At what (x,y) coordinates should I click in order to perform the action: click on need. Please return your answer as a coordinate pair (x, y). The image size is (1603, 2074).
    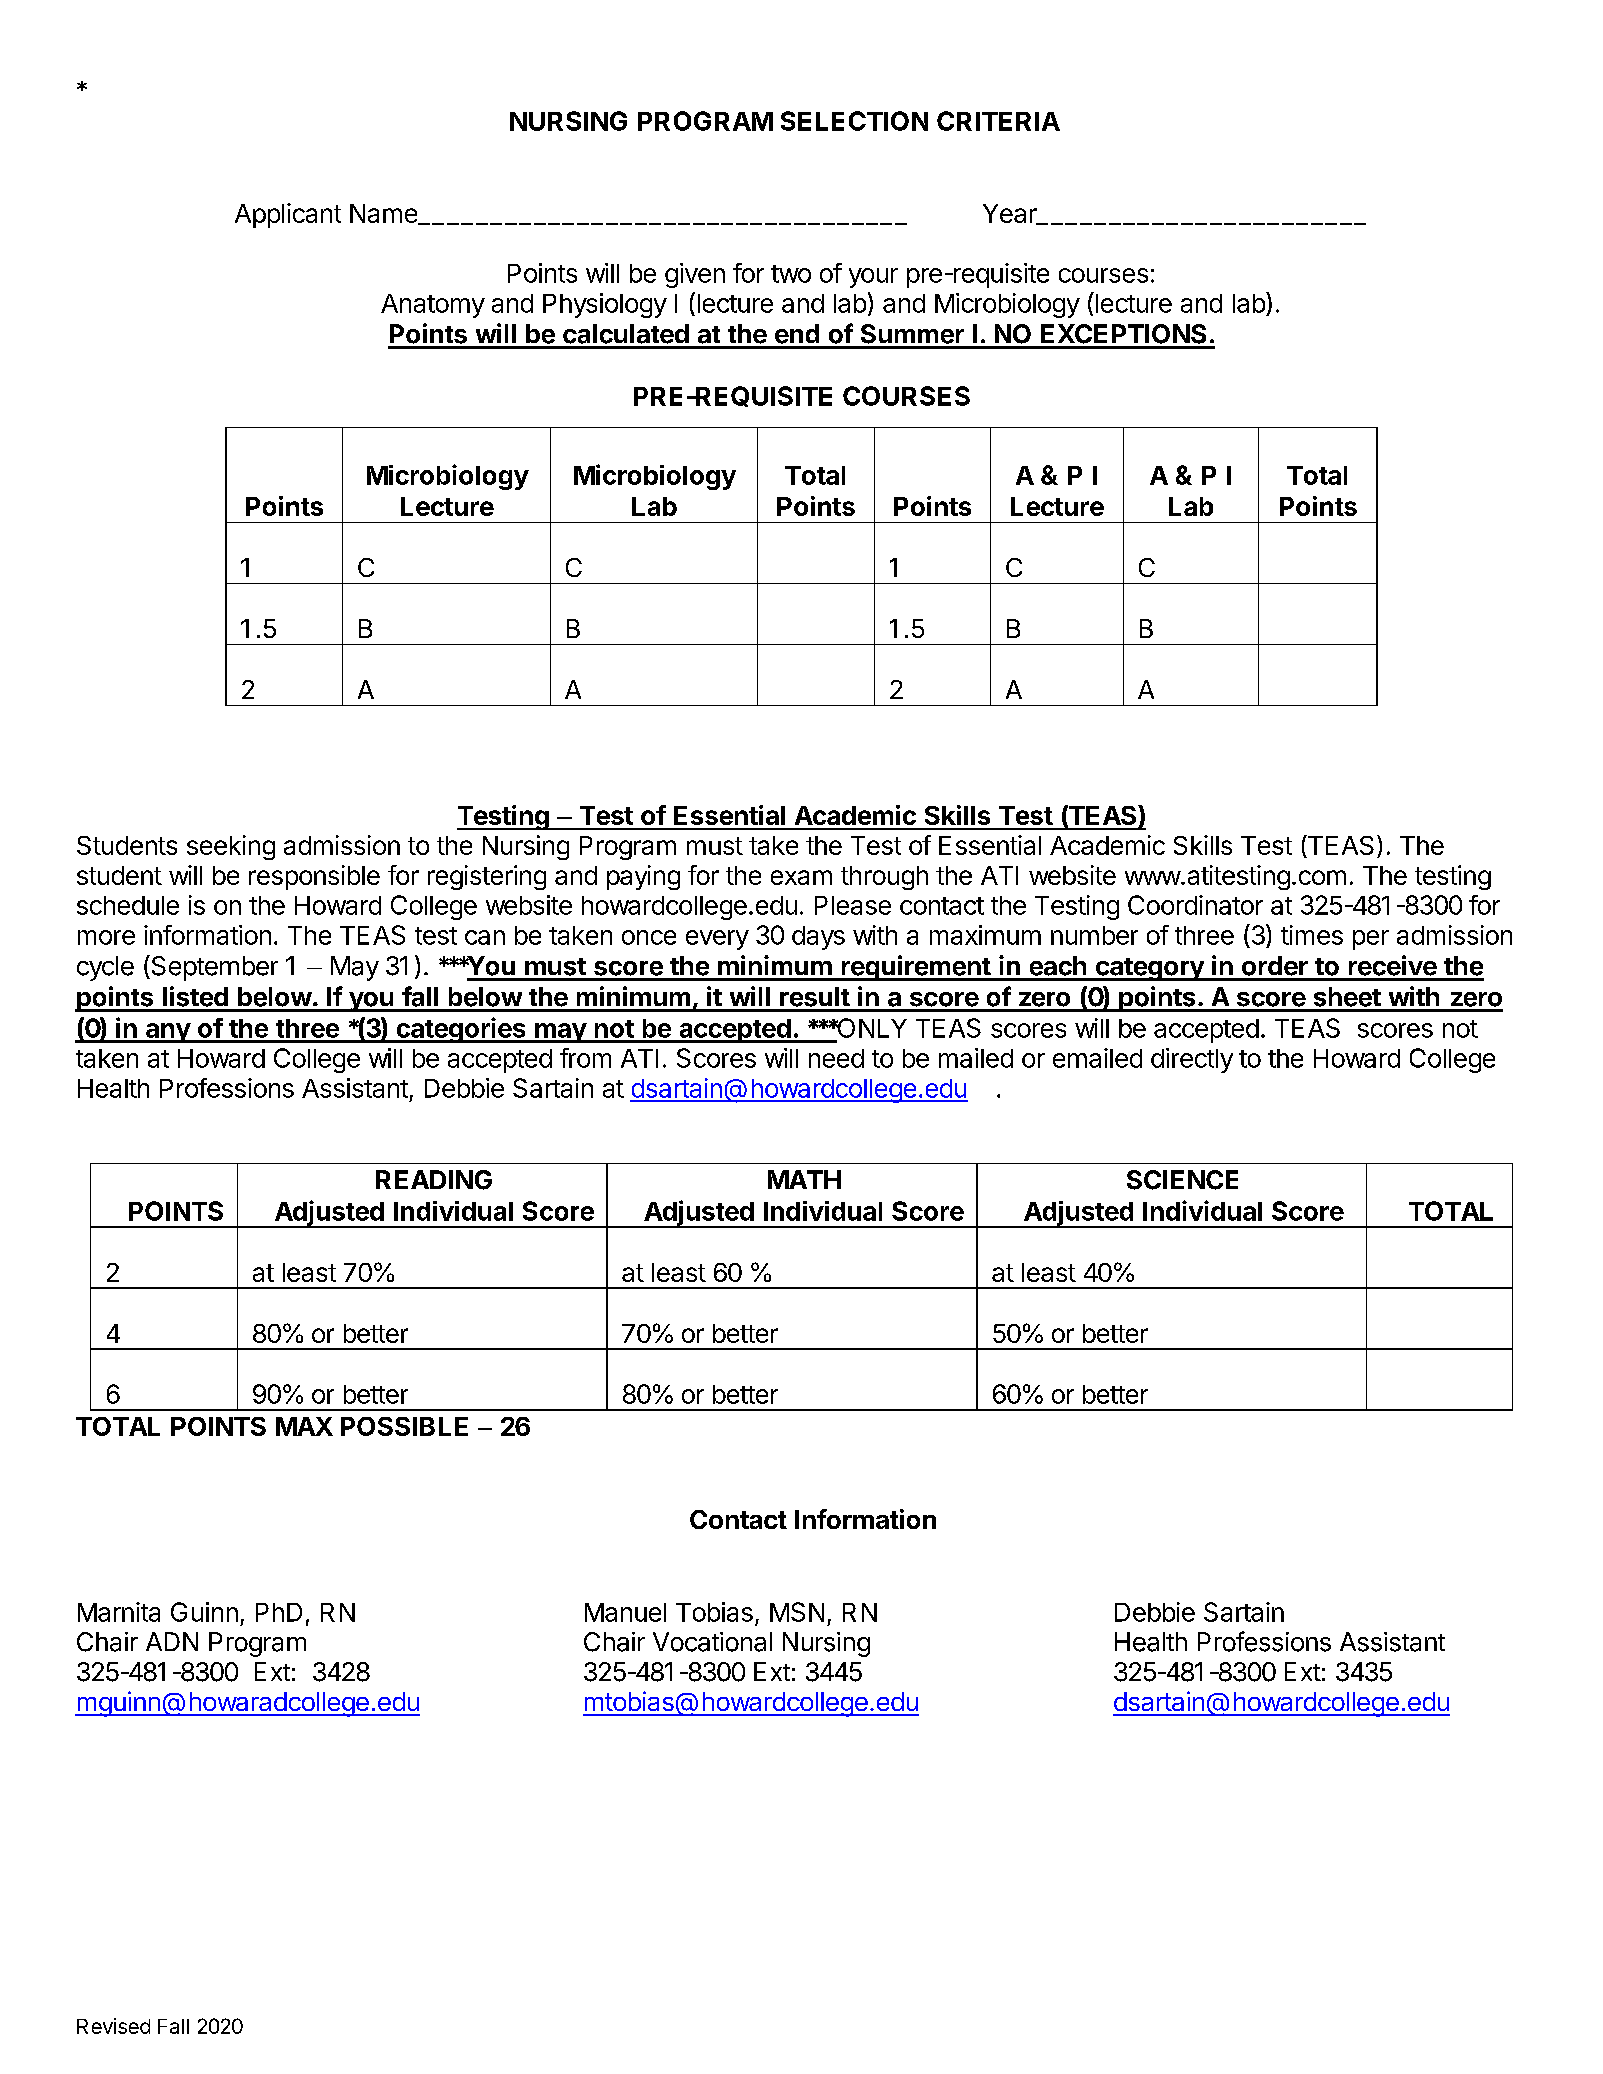
    Looking at the image, I should click on (836, 1058).
